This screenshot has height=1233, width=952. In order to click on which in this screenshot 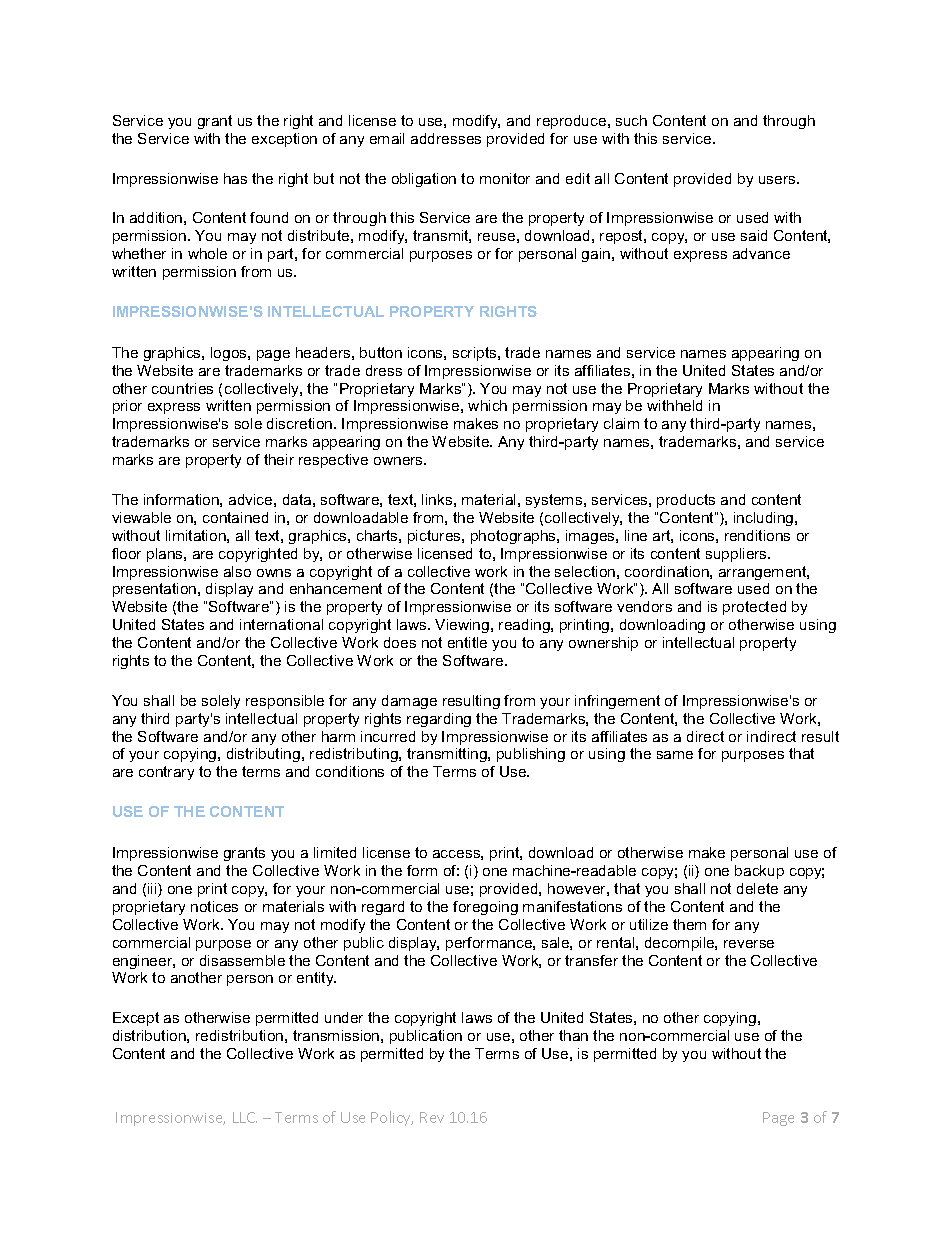, I will do `click(487, 405)`.
